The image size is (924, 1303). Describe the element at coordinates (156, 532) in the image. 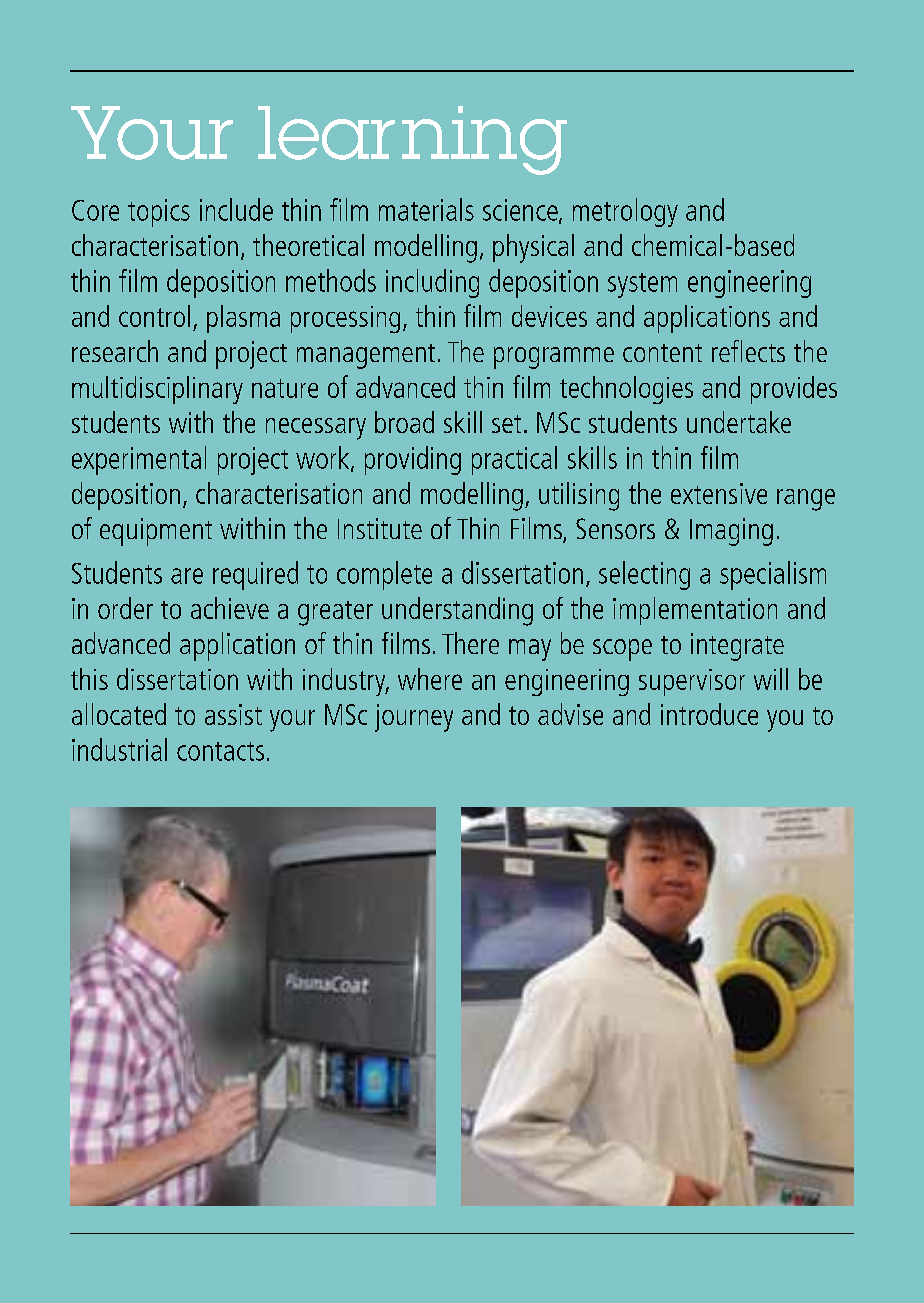

I see `equipment` at that location.
